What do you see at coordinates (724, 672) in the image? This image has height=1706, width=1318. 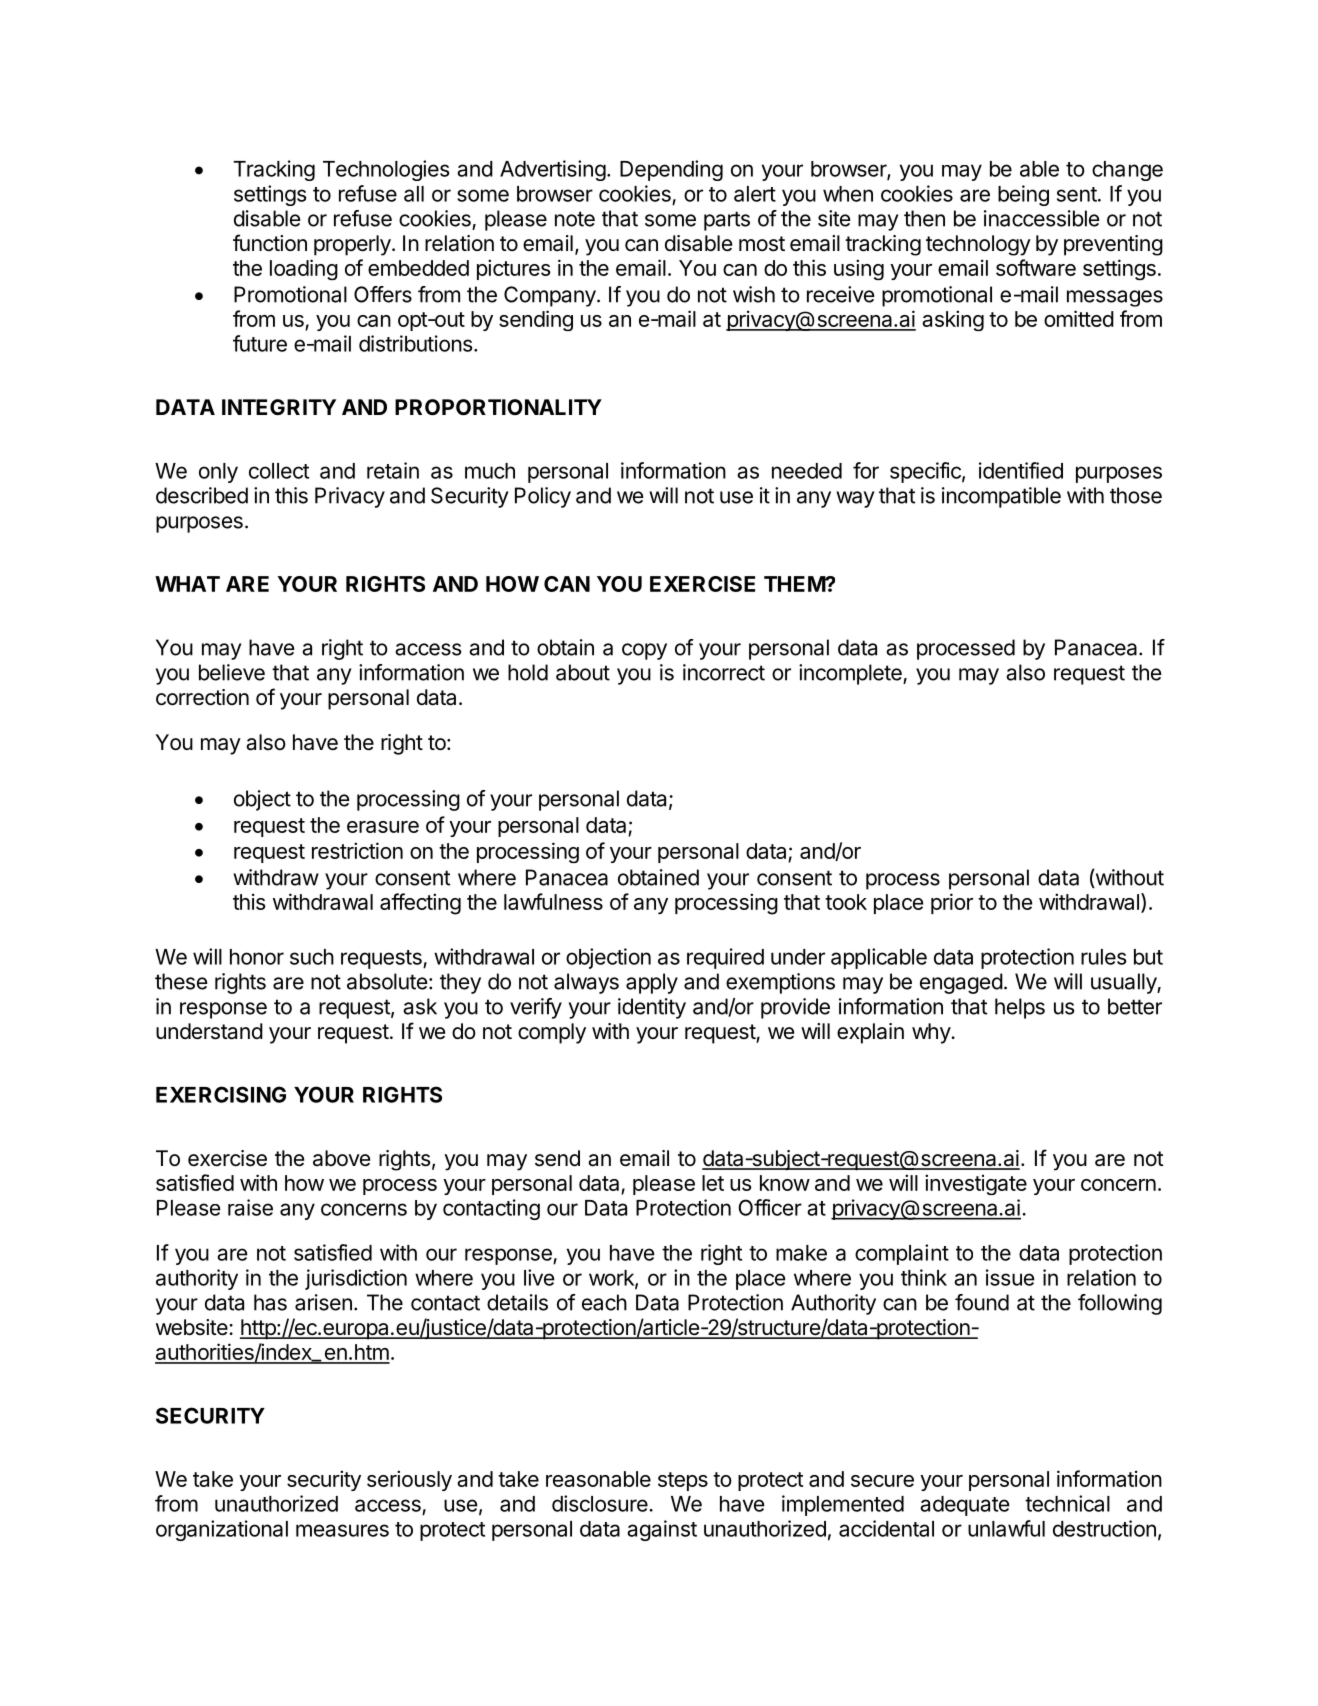 I see `incorrect` at bounding box center [724, 672].
